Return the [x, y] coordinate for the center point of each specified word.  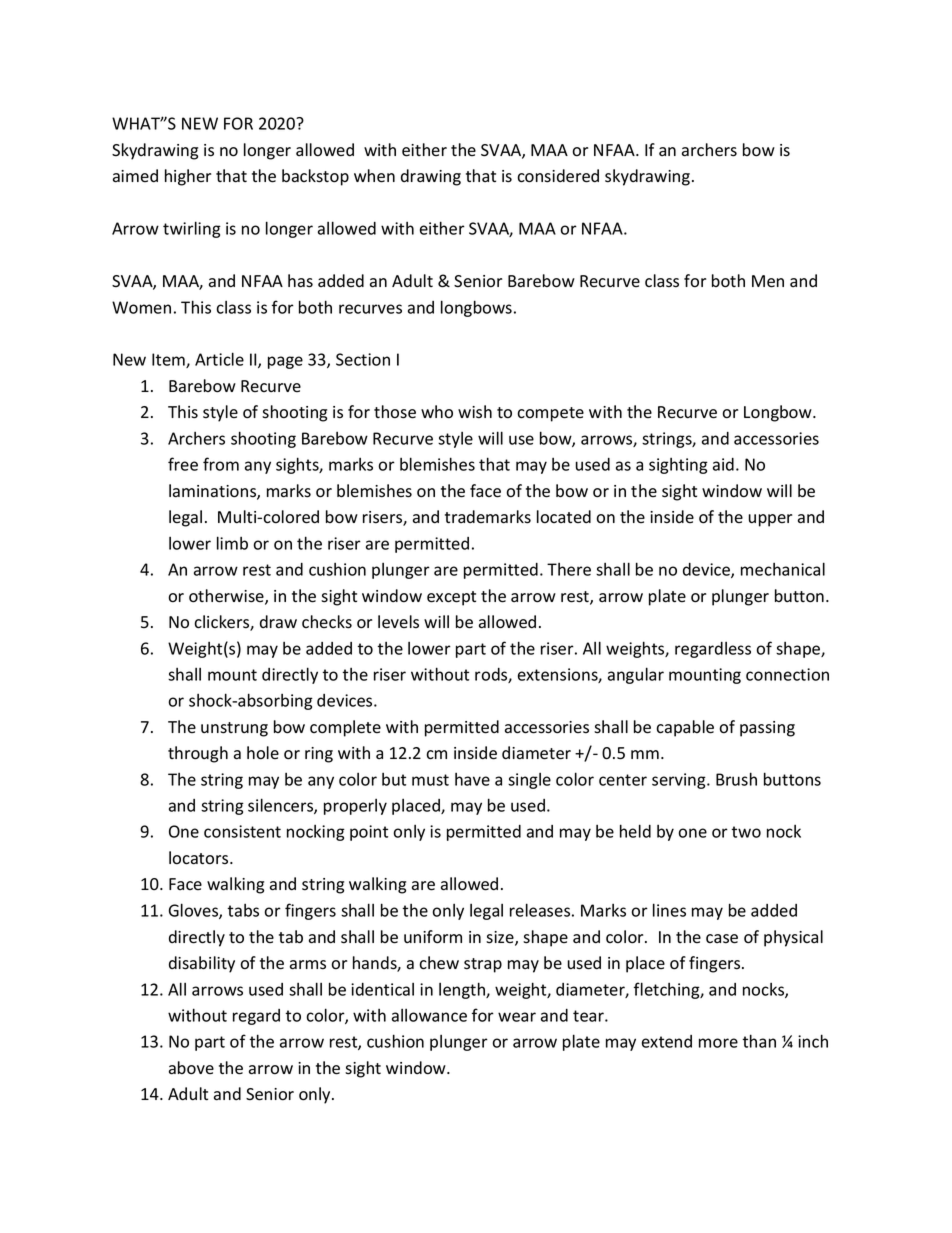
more [718, 1043]
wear [517, 1017]
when [374, 176]
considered [558, 176]
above [191, 1068]
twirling [192, 229]
